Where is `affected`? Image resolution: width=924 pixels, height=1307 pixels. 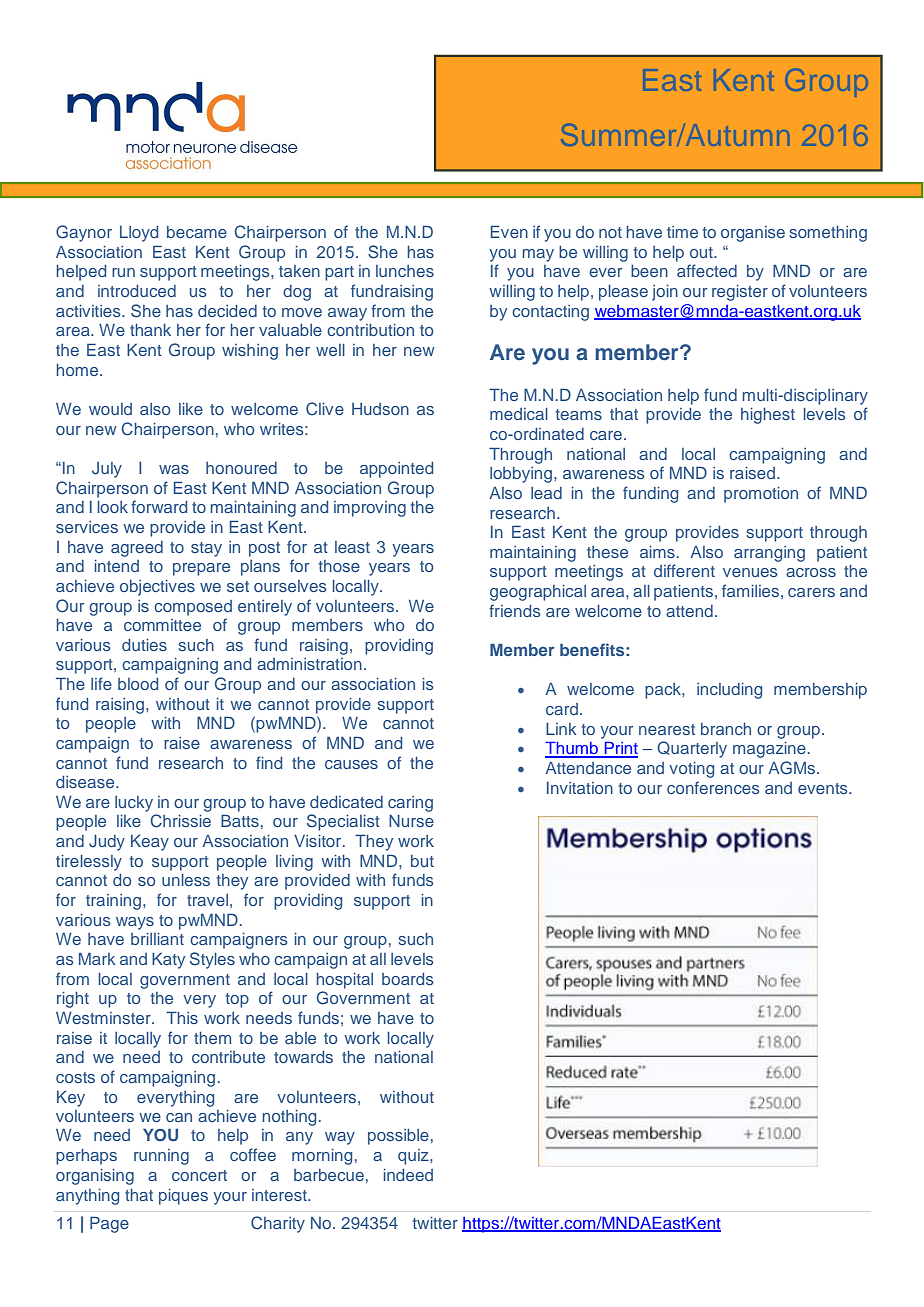 affected is located at coordinates (707, 270).
